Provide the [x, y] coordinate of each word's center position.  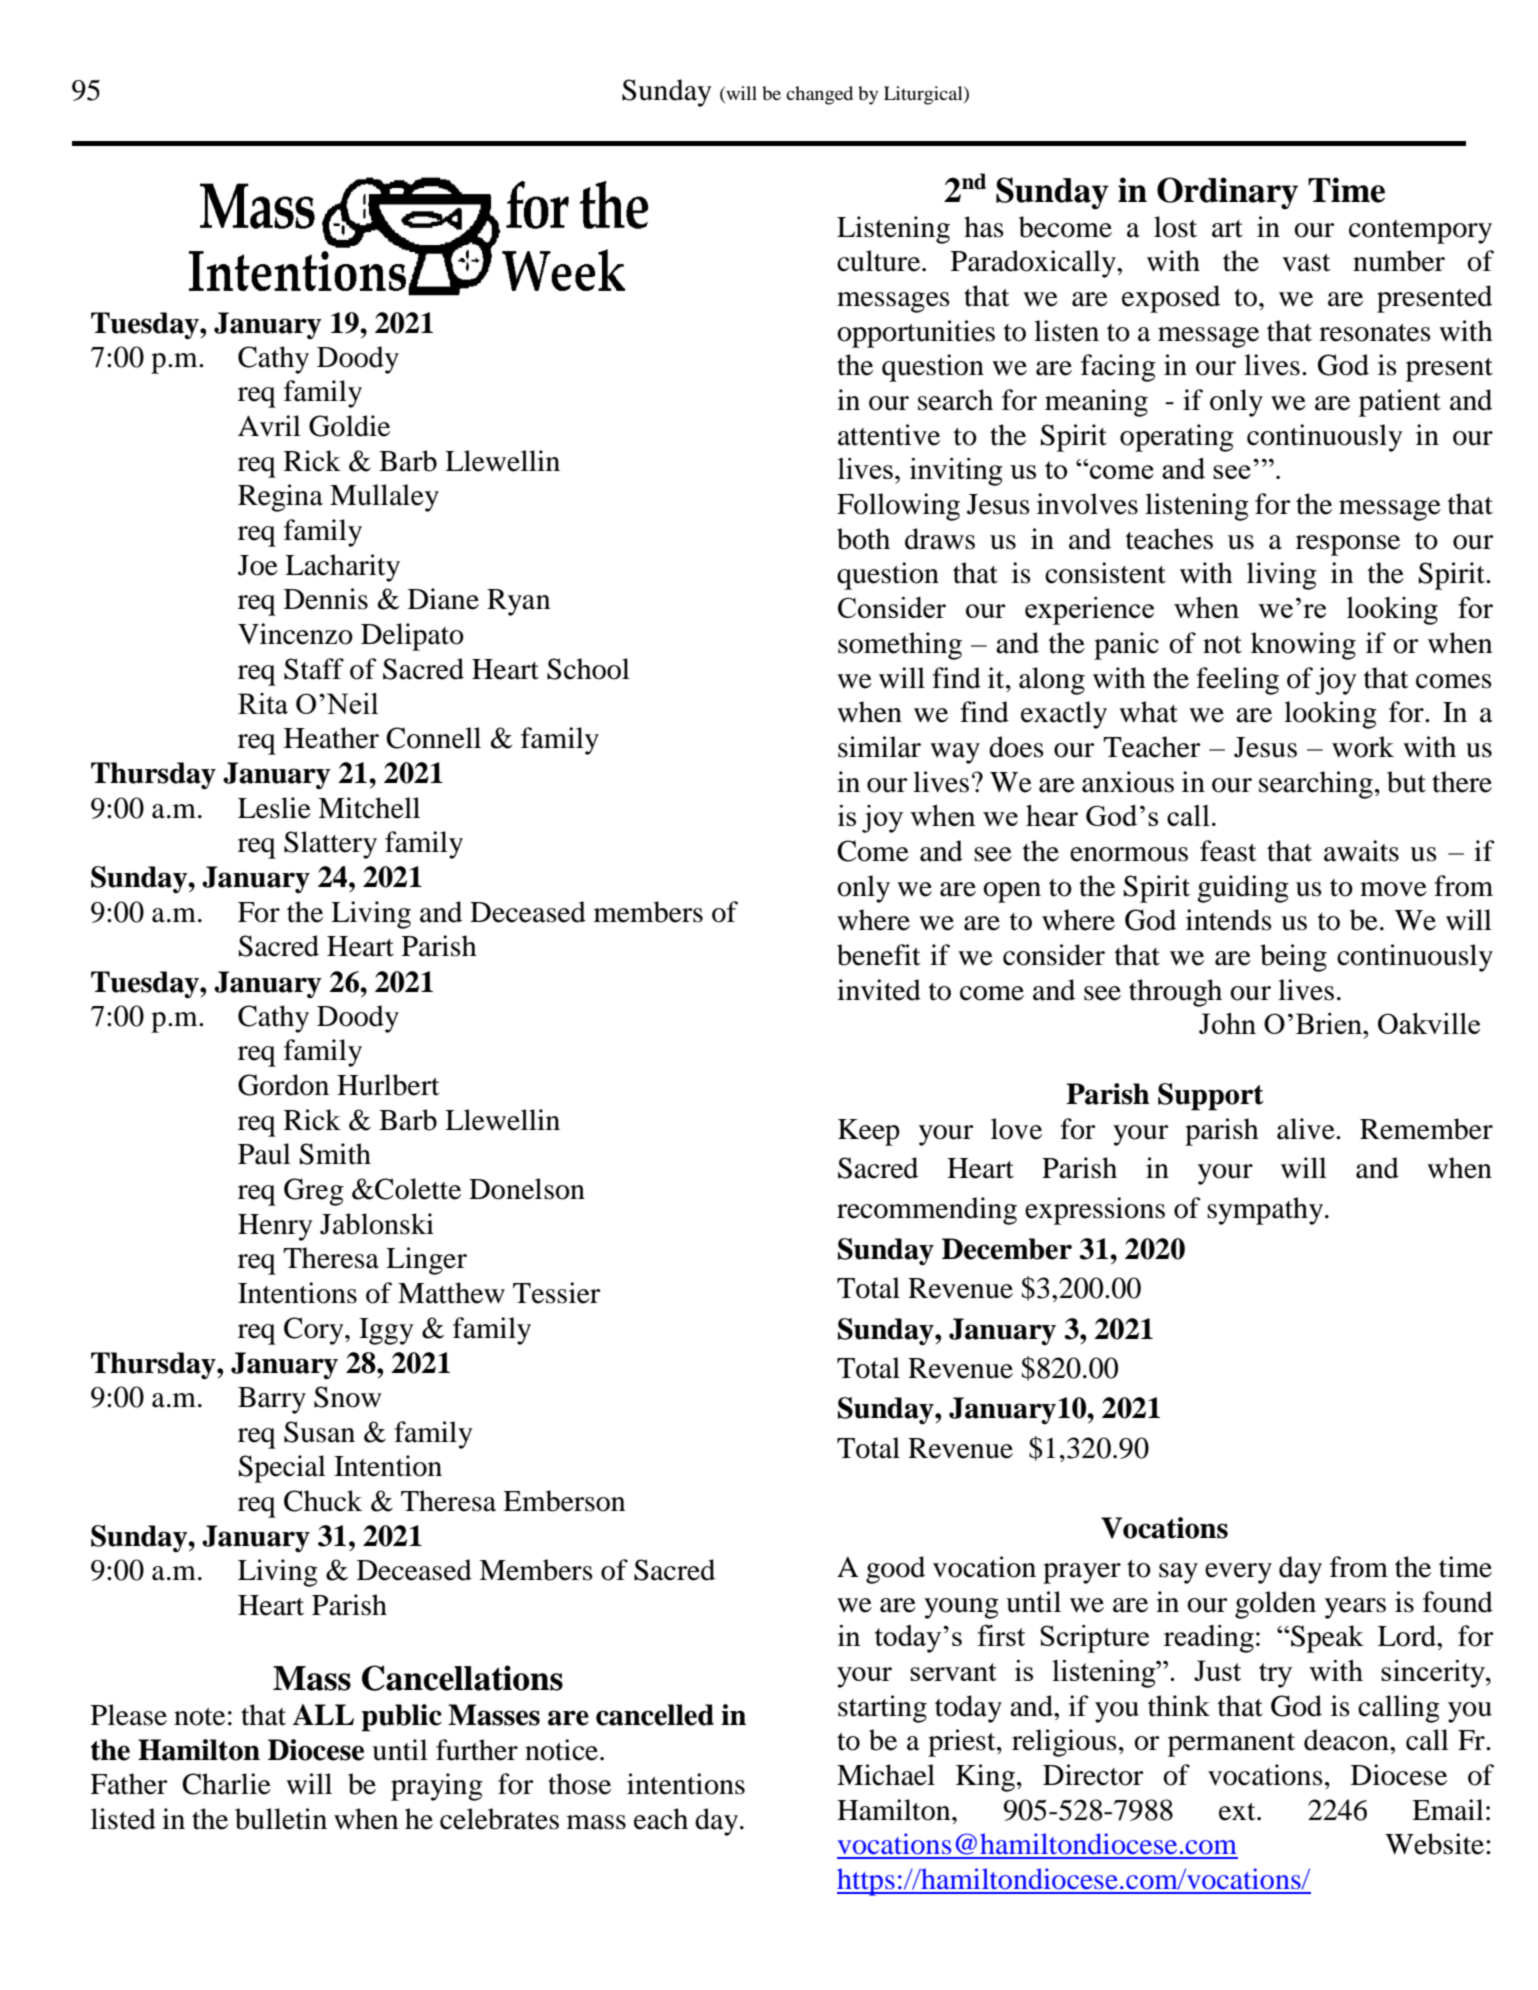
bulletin [281, 1819]
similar [879, 747]
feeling [1237, 681]
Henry [275, 1227]
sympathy [1266, 1211]
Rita [263, 703]
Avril [269, 425]
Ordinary [1227, 193]
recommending [927, 1211]
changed [819, 95]
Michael [886, 1775]
